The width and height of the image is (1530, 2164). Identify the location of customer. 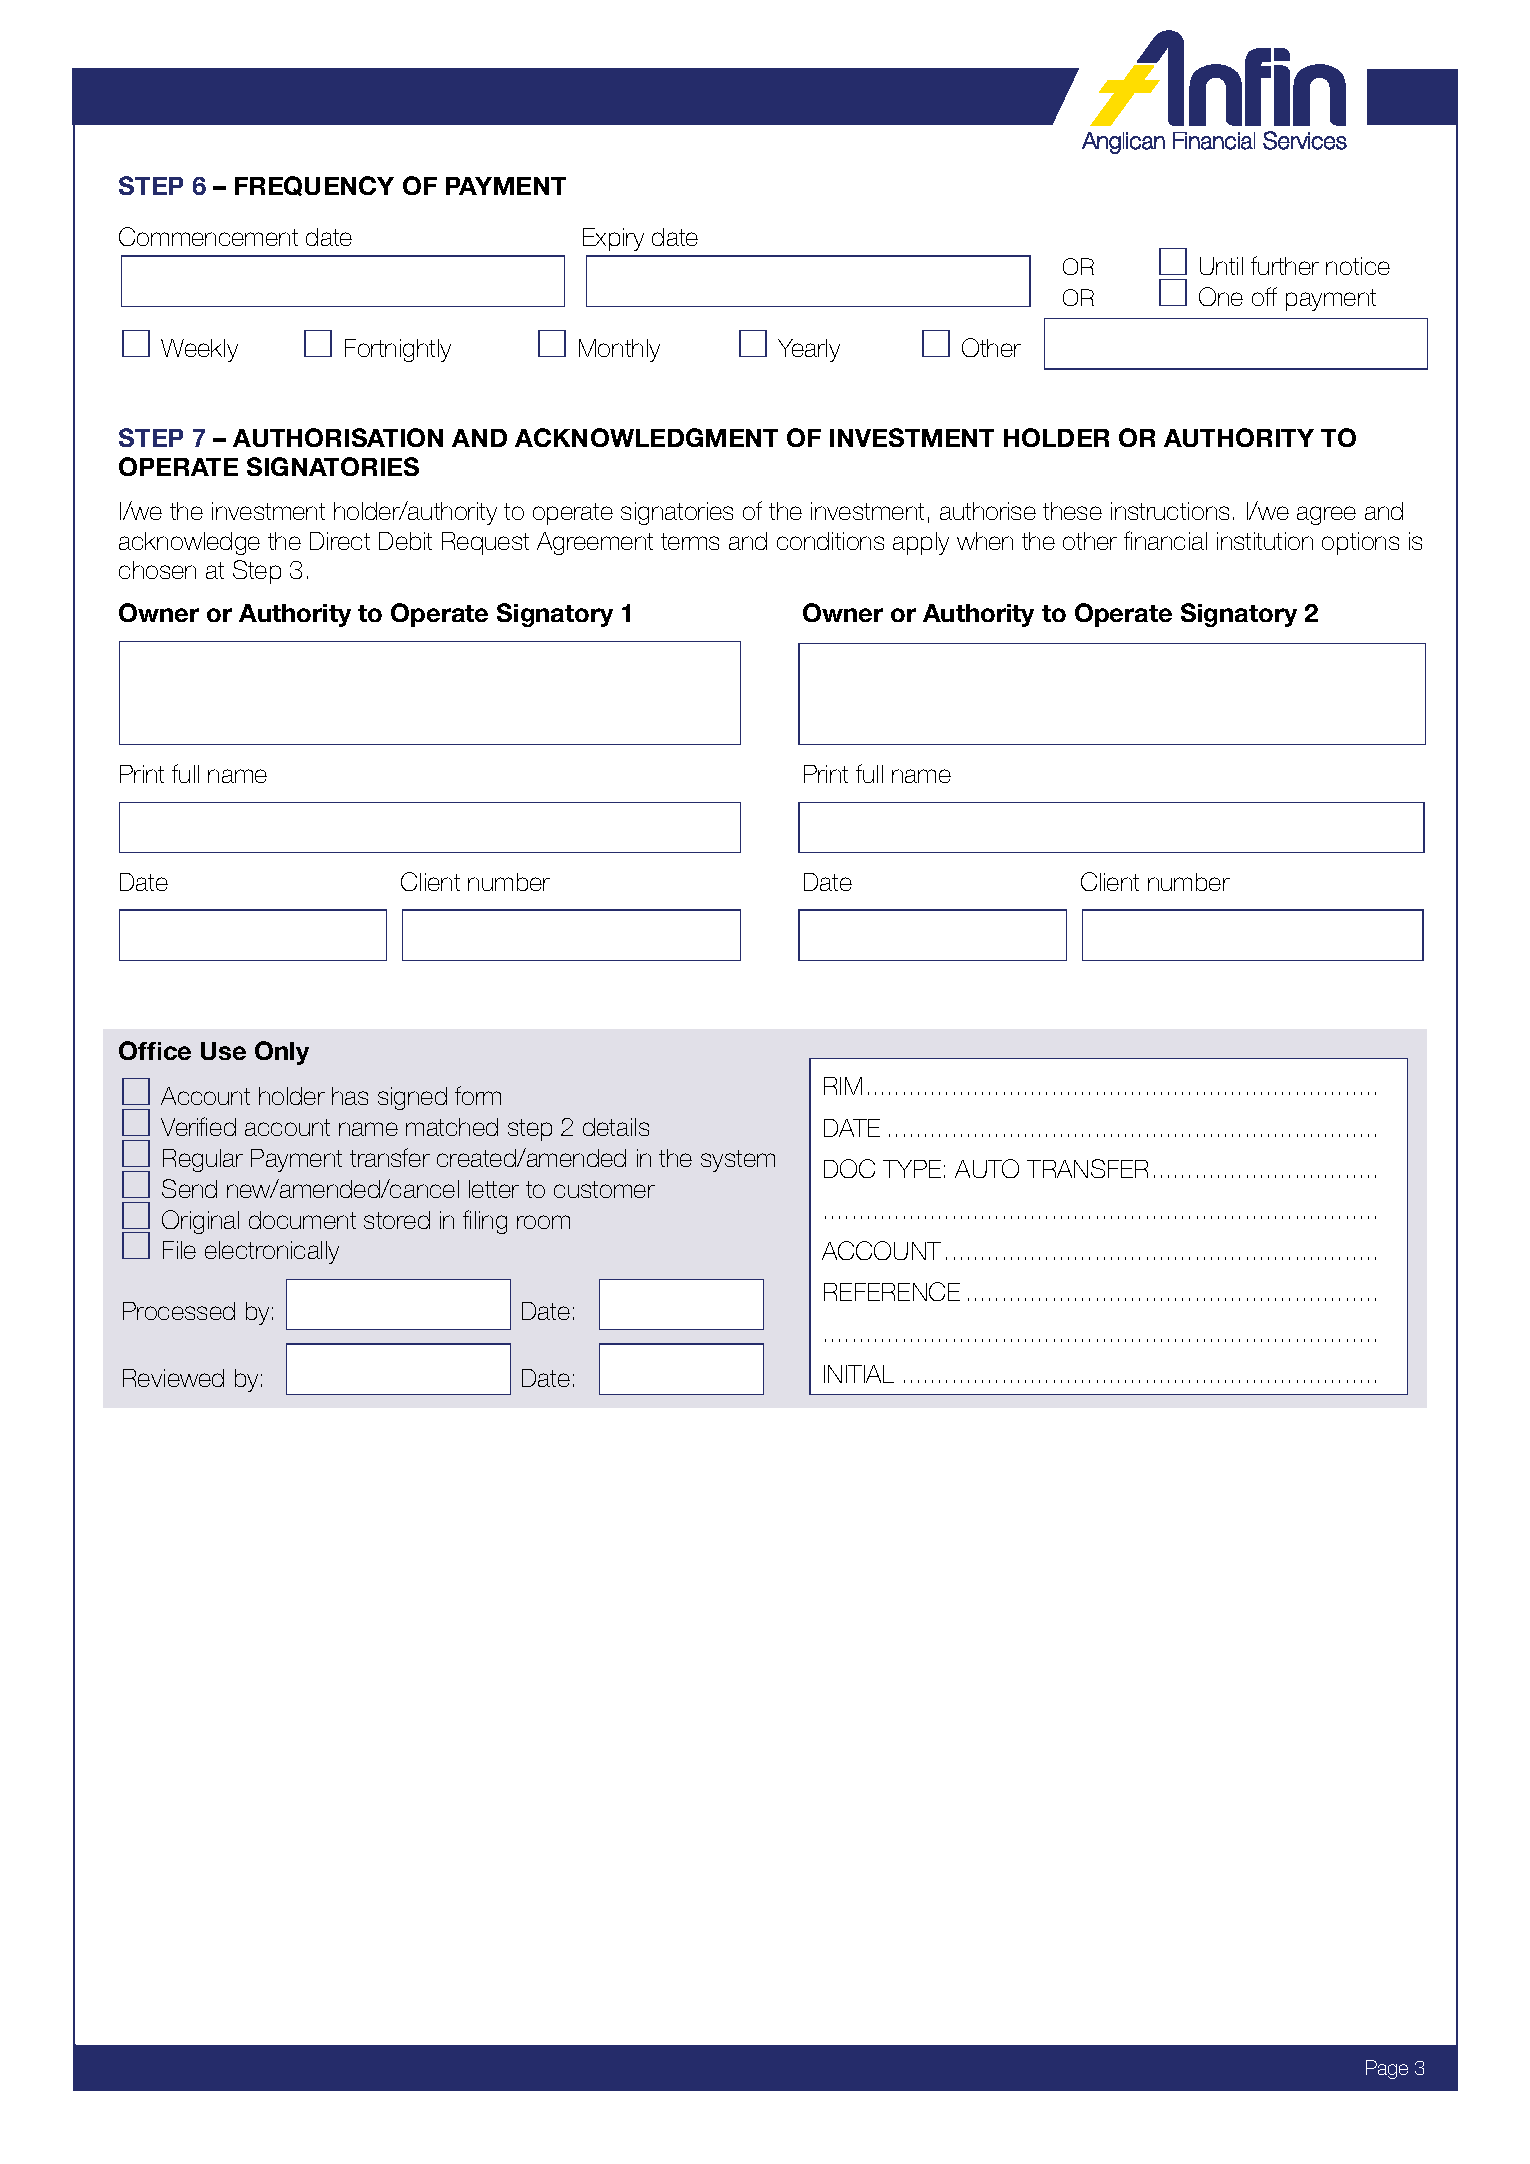
(604, 1189).
